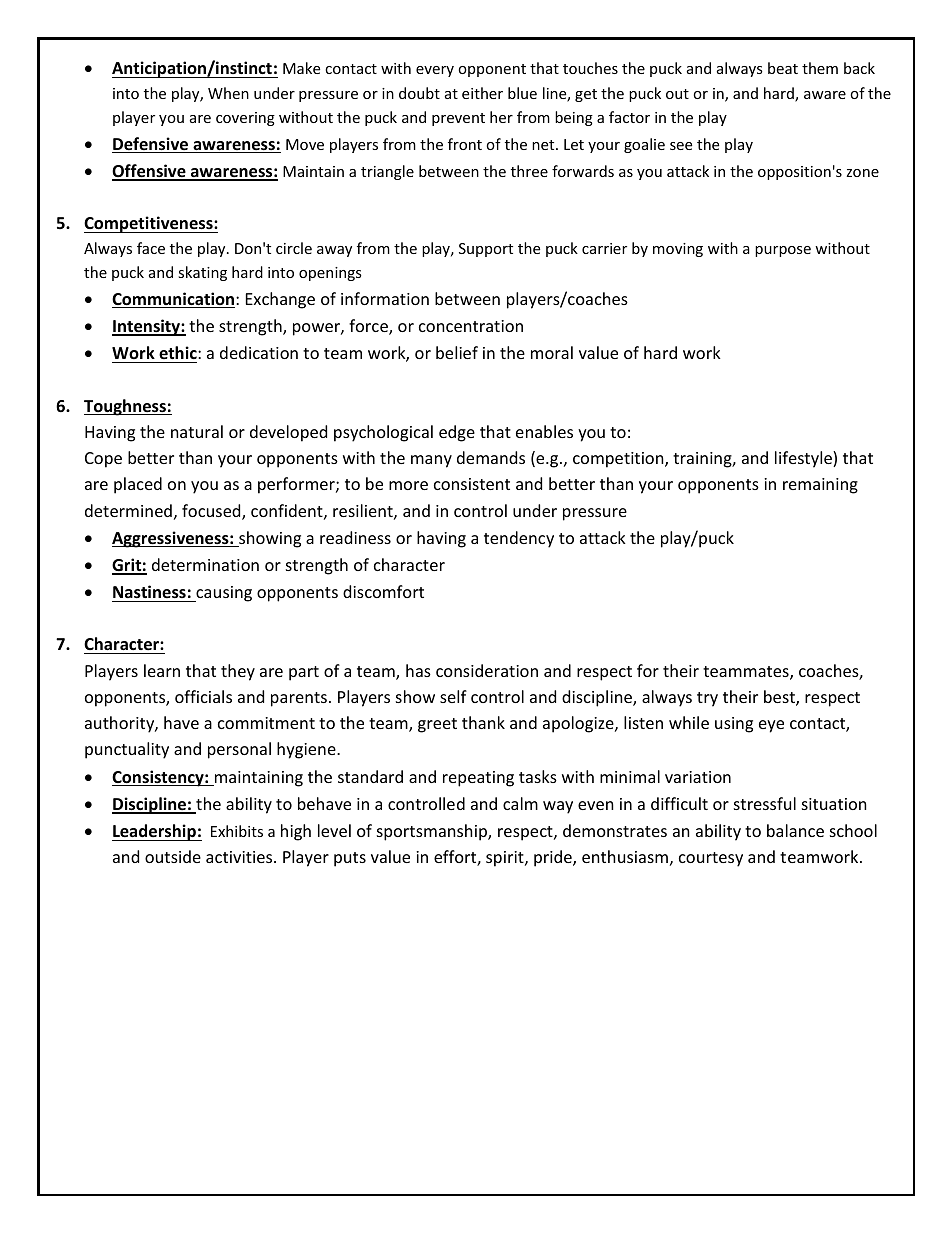  I want to click on purpose, so click(783, 251).
